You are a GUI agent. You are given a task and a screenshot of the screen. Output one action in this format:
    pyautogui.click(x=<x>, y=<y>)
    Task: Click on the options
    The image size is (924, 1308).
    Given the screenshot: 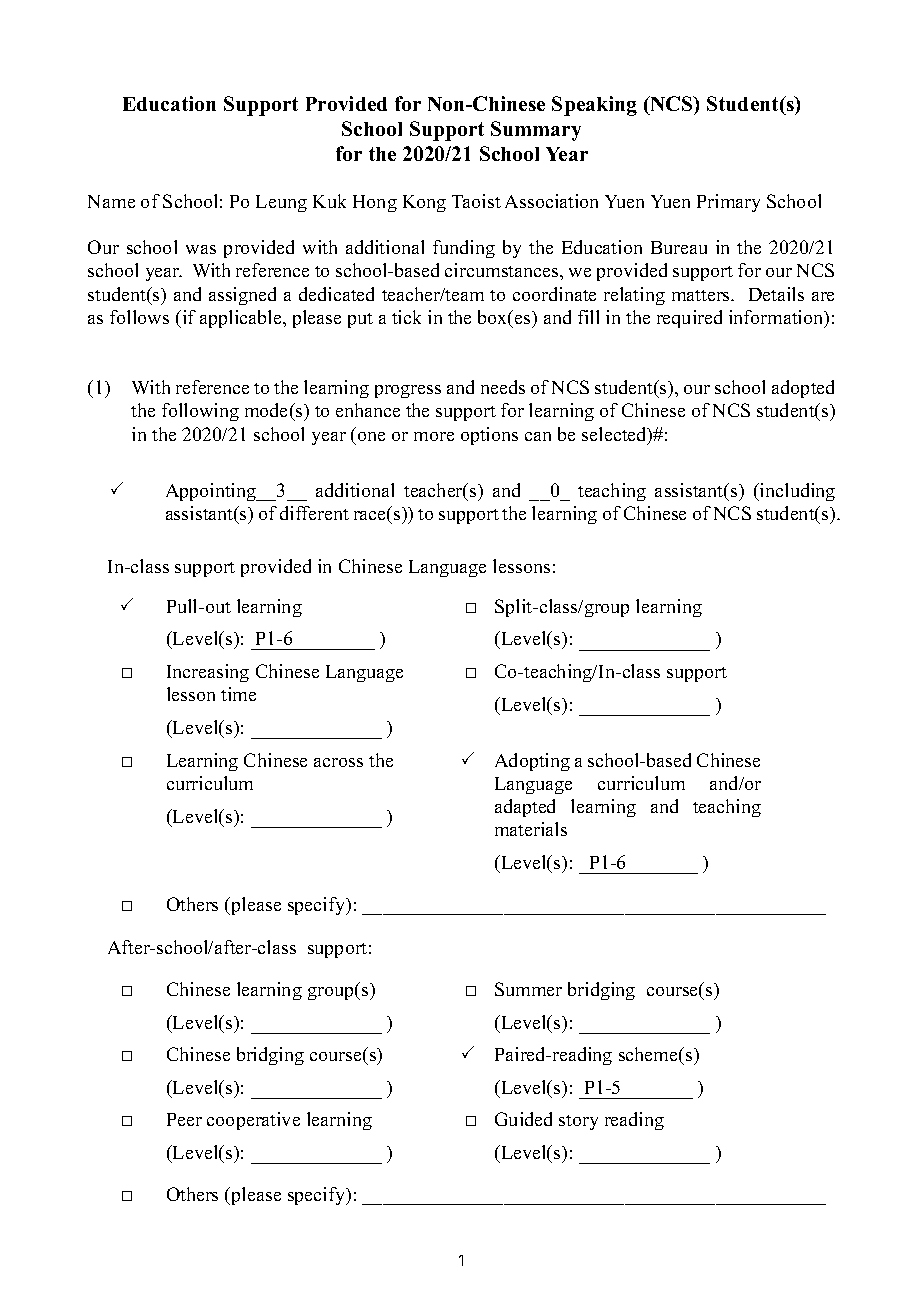 What is the action you would take?
    pyautogui.click(x=489, y=436)
